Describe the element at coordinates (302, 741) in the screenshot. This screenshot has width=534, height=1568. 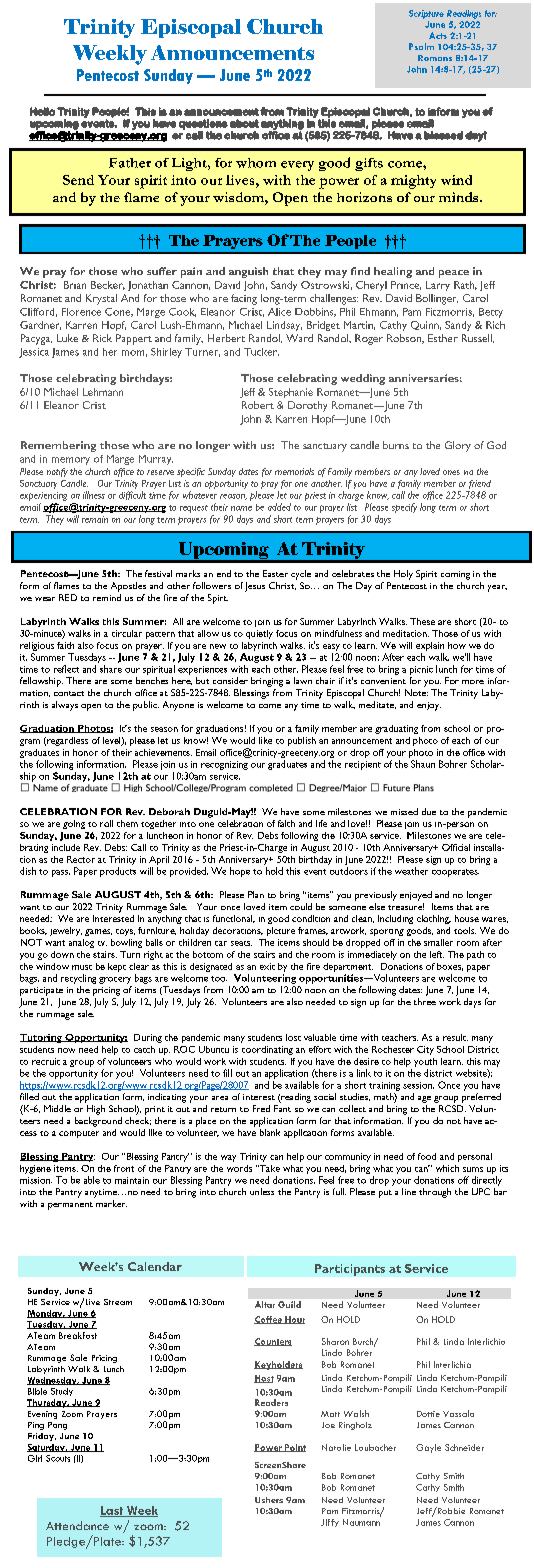
I see `publish` at that location.
